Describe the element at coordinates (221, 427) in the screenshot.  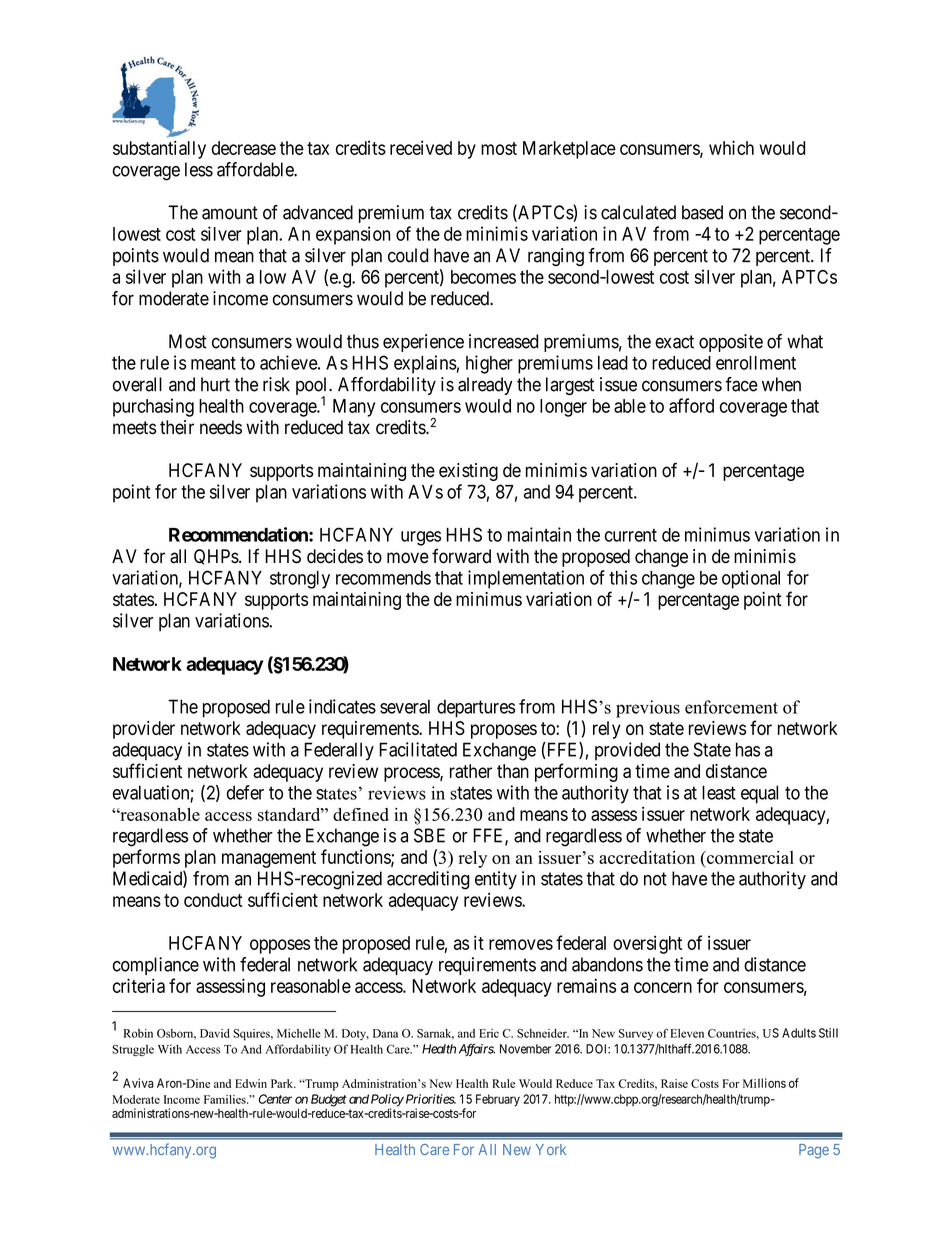
I see `needs` at that location.
